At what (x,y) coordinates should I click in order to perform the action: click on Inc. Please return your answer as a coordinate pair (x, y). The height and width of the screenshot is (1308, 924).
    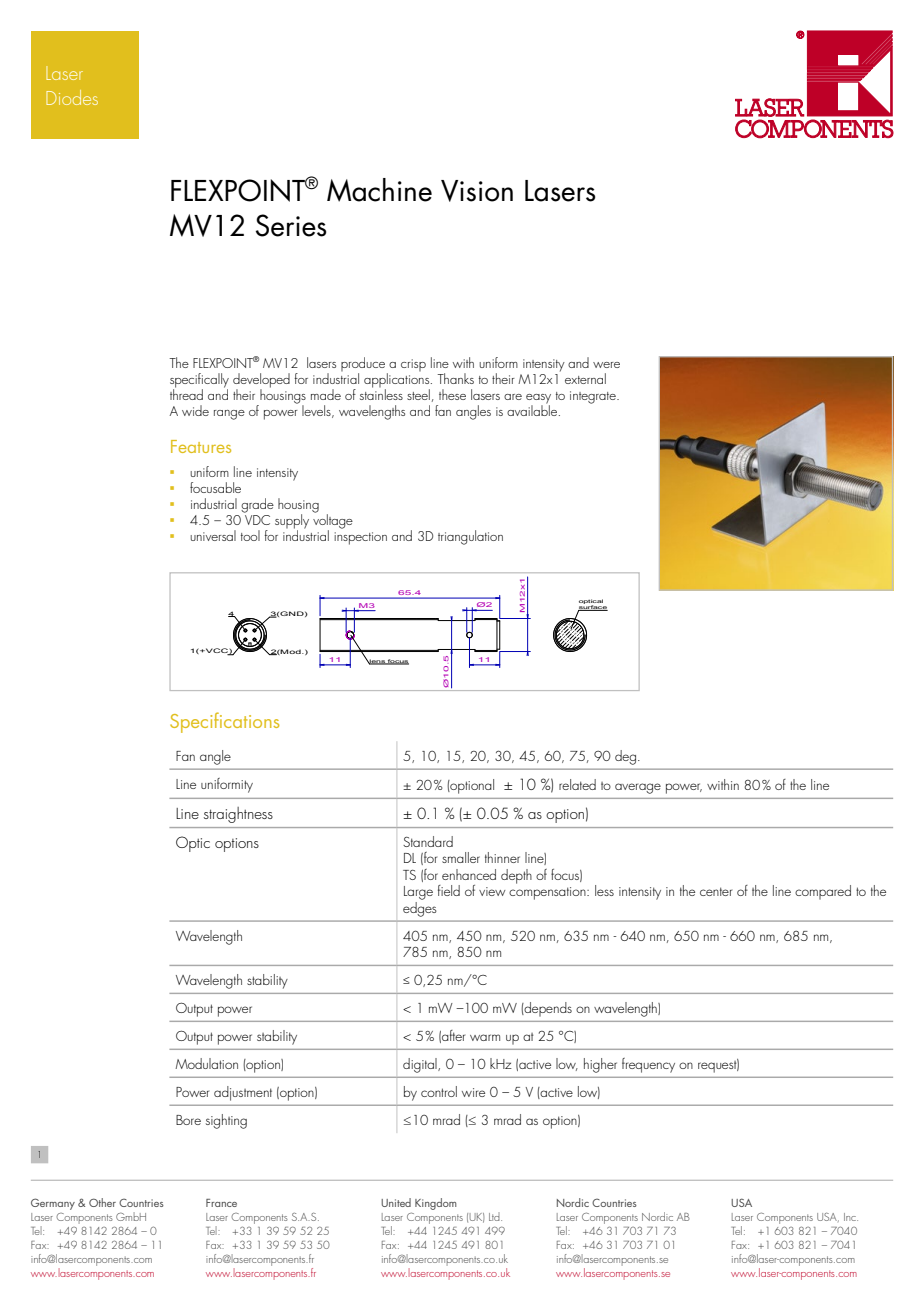
    Looking at the image, I should click on (851, 1217).
